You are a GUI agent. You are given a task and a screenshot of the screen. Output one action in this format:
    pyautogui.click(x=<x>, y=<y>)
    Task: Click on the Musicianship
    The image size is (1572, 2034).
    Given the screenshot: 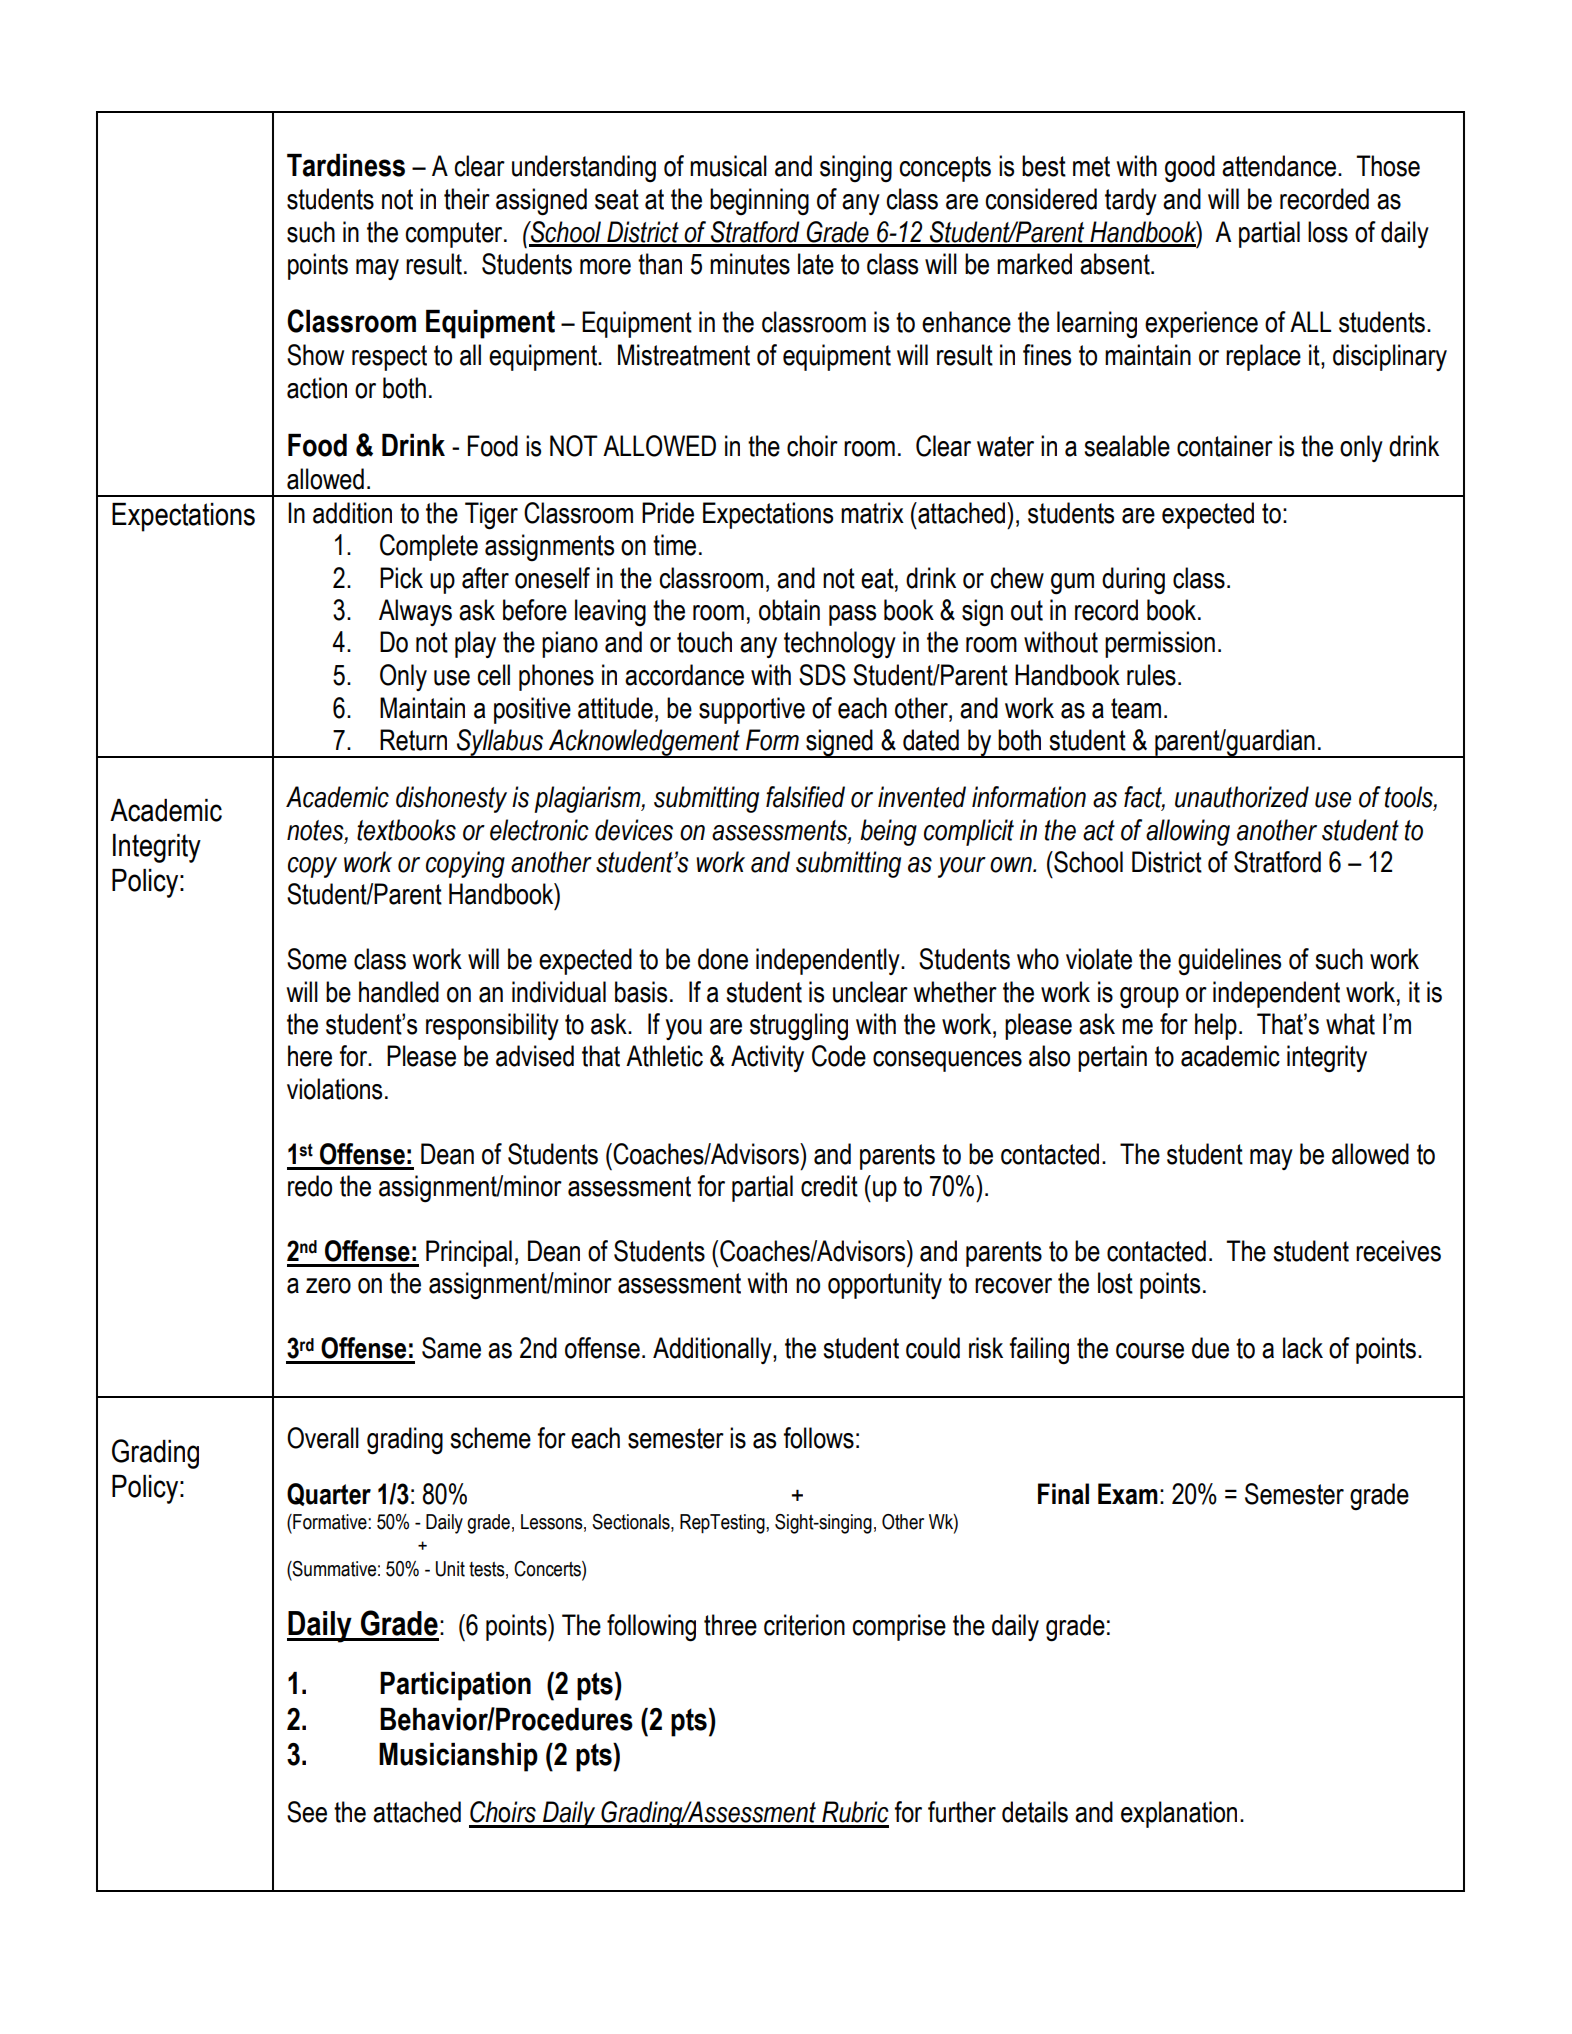 What is the action you would take?
    pyautogui.click(x=458, y=1757)
